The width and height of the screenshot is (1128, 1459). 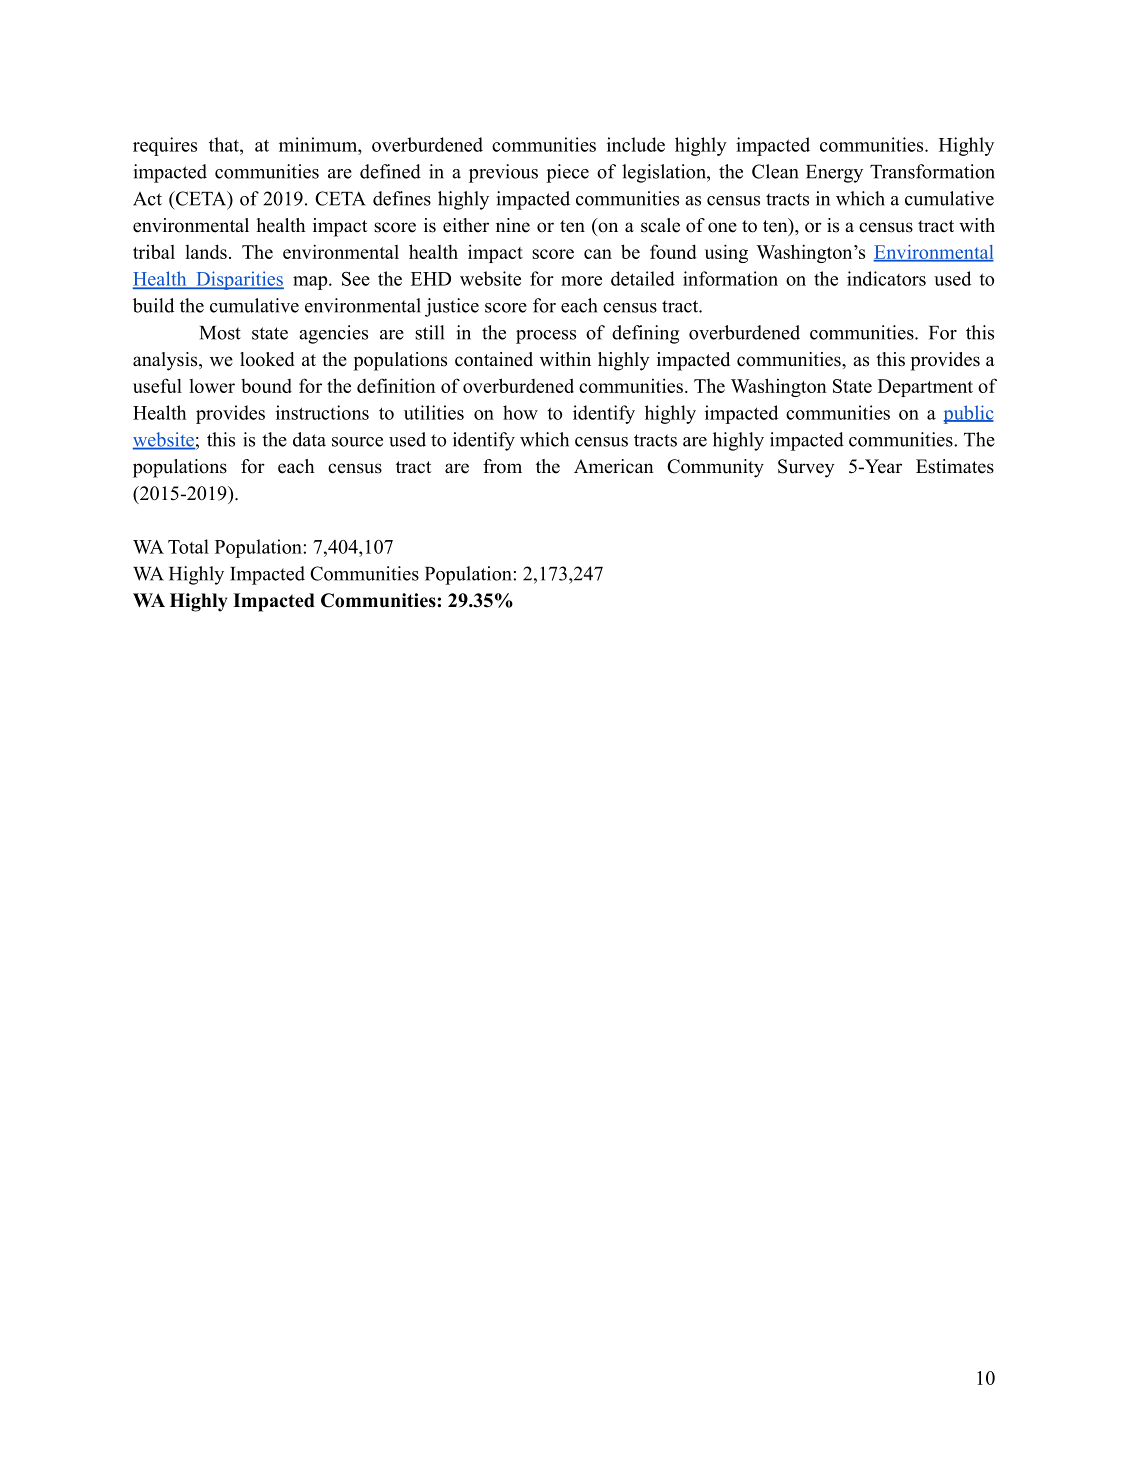 I want to click on bound, so click(x=266, y=386).
